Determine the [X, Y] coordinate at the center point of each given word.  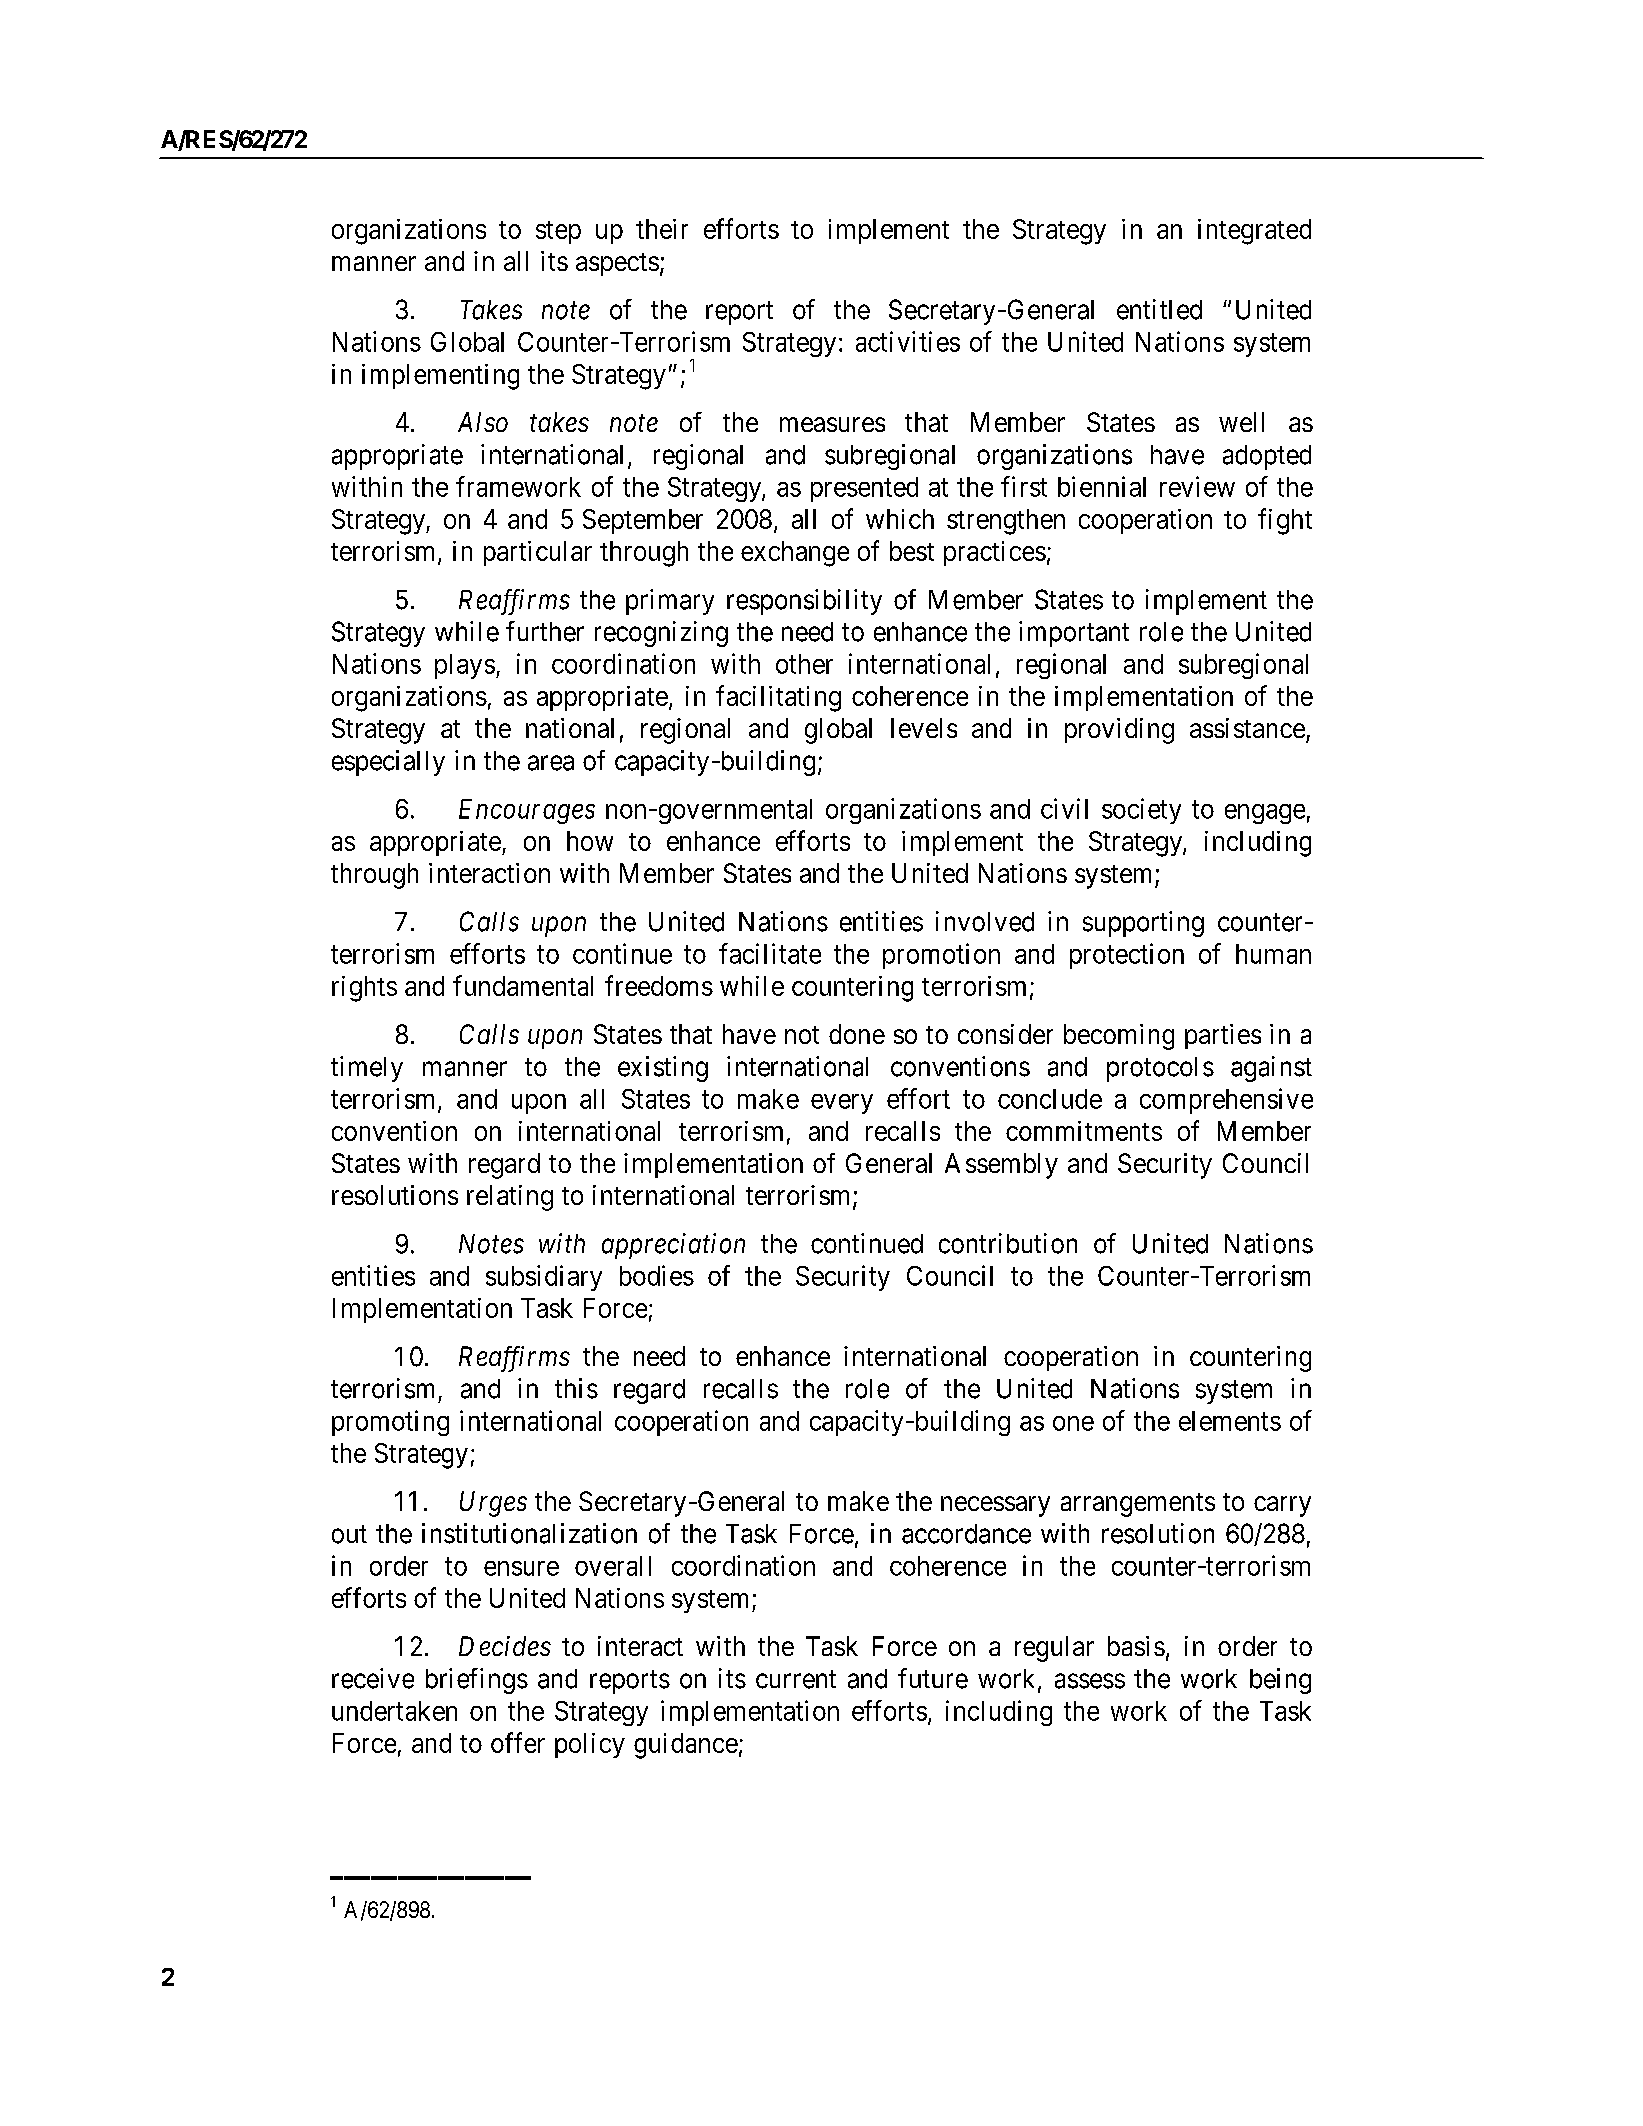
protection [1127, 956]
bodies [657, 1275]
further [545, 631]
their [662, 229]
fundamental [523, 985]
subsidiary [544, 1278]
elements [1230, 1421]
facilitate [770, 953]
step [558, 232]
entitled [1159, 309]
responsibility [804, 602]
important [1074, 634]
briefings [477, 1681]
